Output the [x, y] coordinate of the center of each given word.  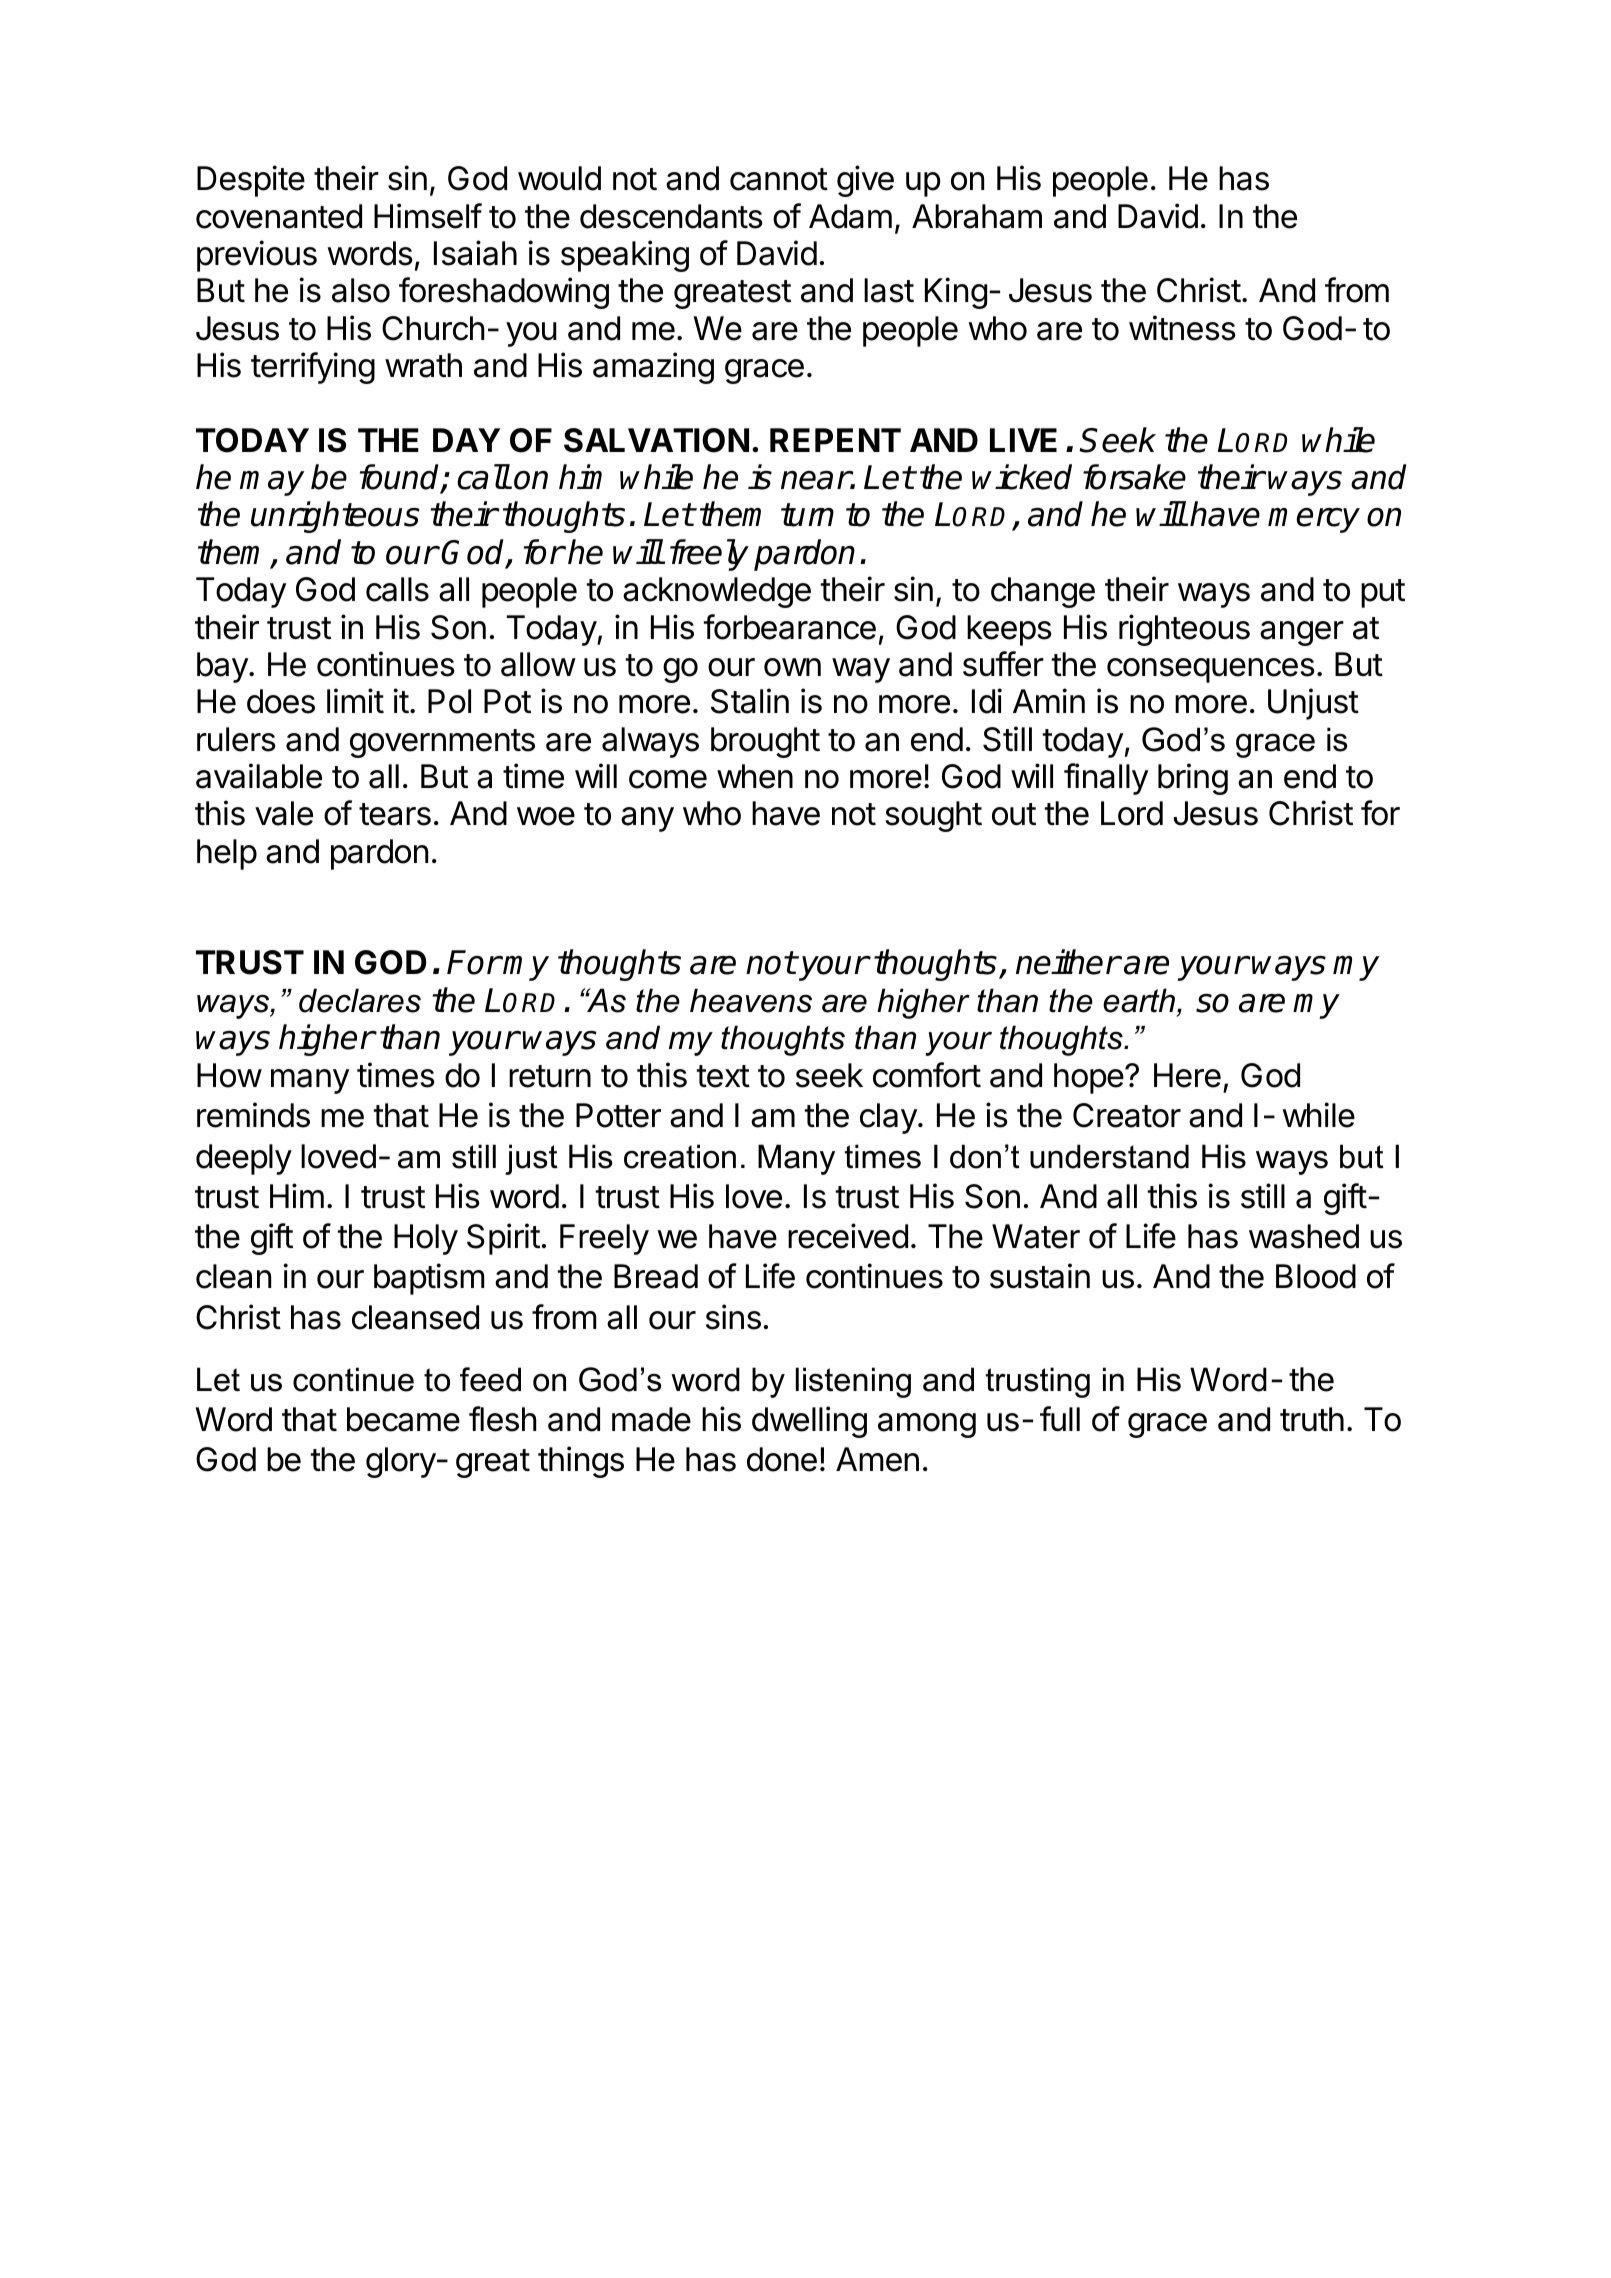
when [755, 776]
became [403, 1419]
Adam [850, 216]
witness [1182, 328]
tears [395, 814]
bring [1193, 779]
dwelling [809, 1422]
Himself [428, 216]
